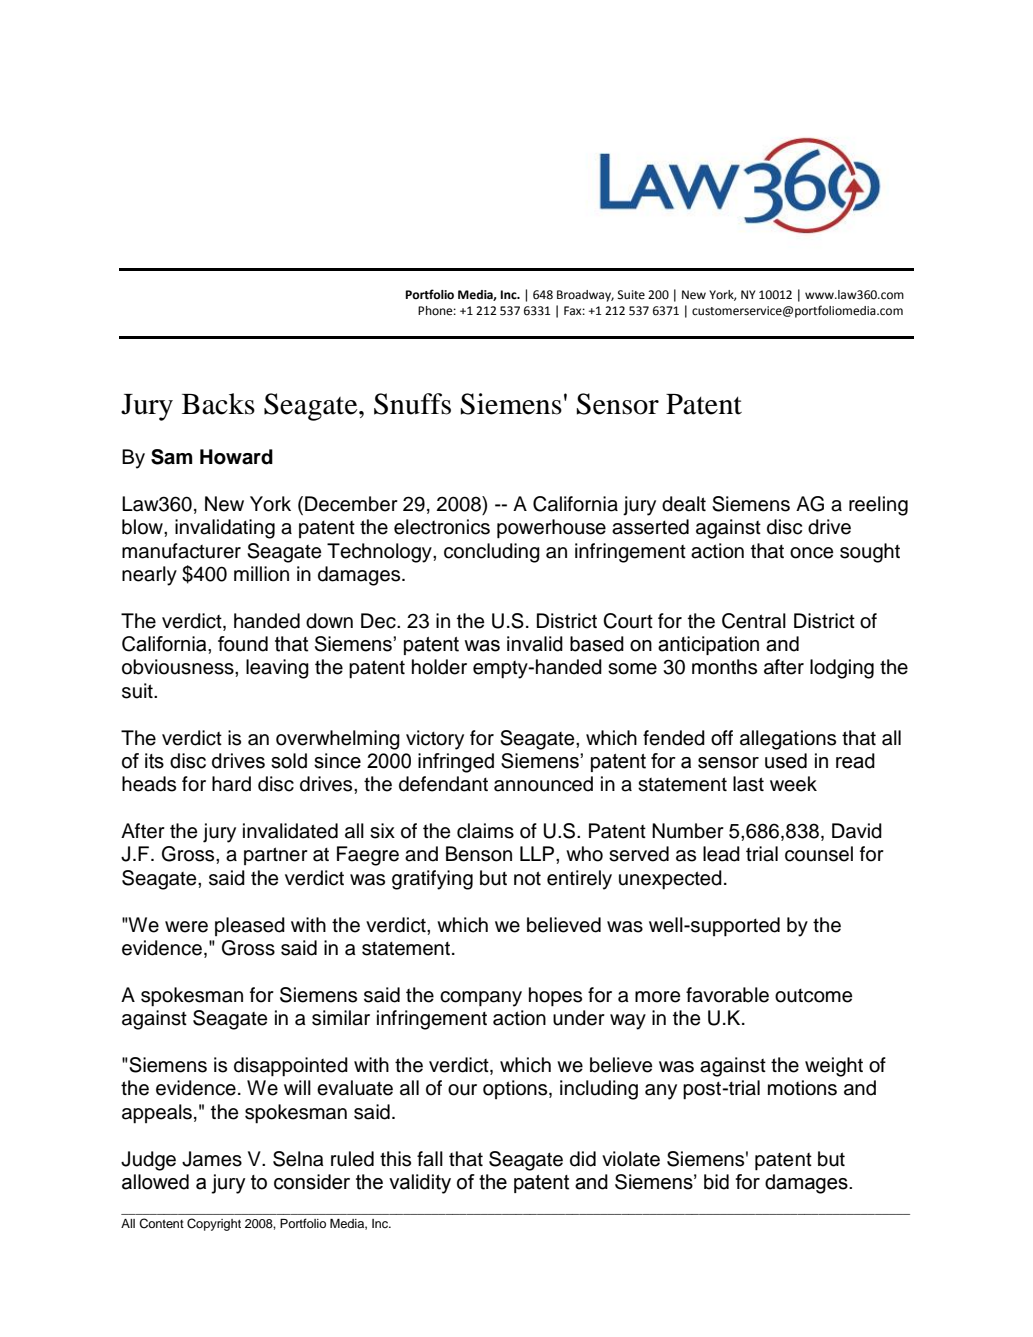  What do you see at coordinates (551, 529) in the screenshot?
I see `powerhouse` at bounding box center [551, 529].
